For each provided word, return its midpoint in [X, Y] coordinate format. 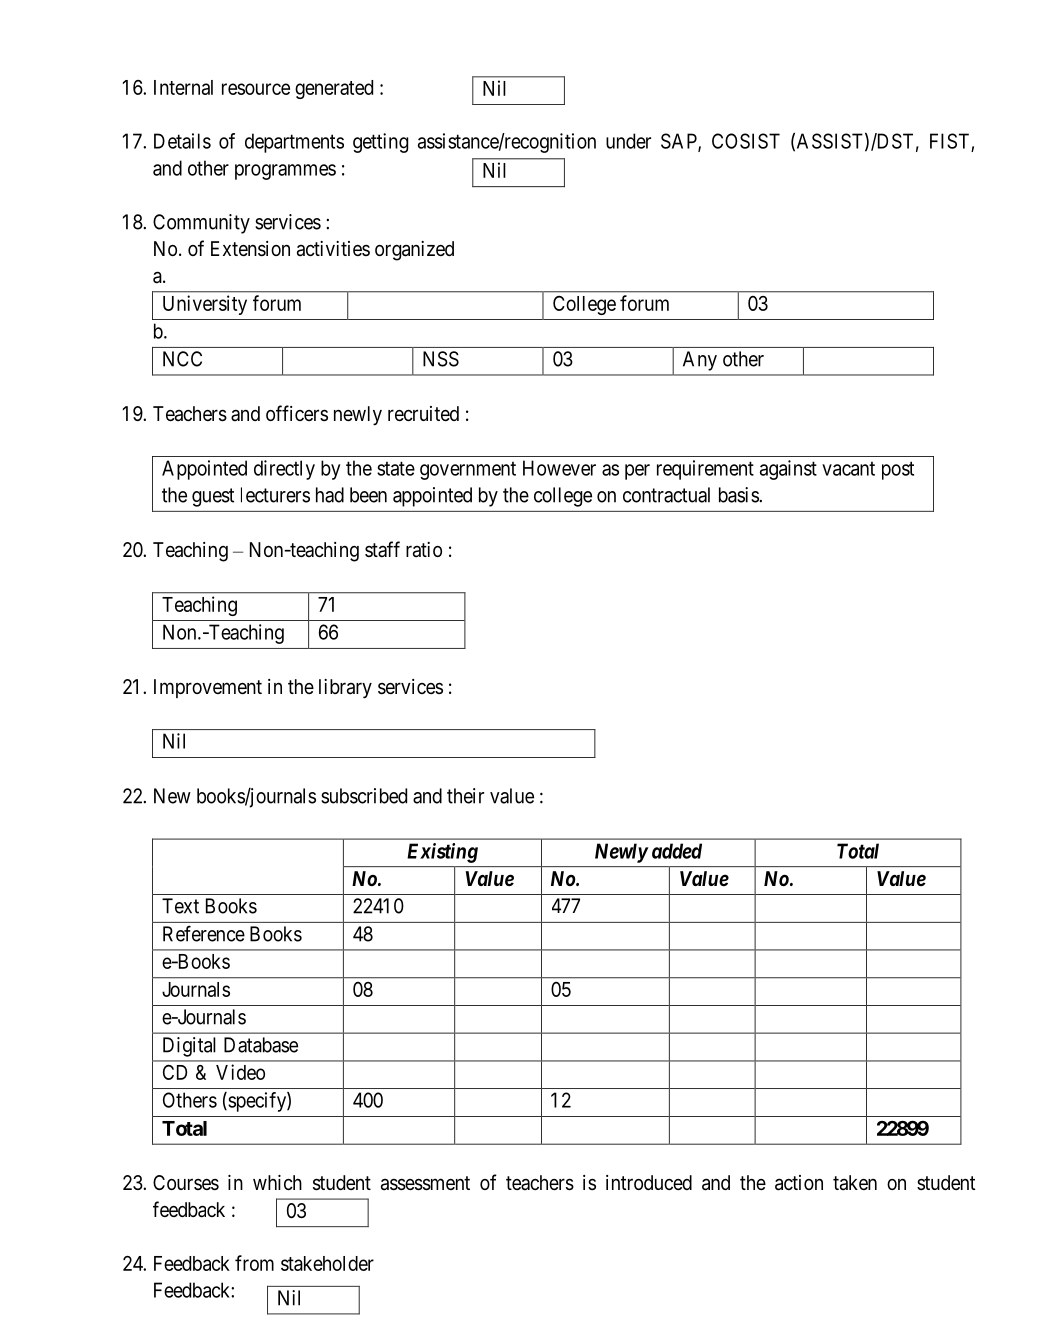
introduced [649, 1182]
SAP [680, 142]
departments [294, 143]
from [254, 1263]
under [628, 141]
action [799, 1183]
